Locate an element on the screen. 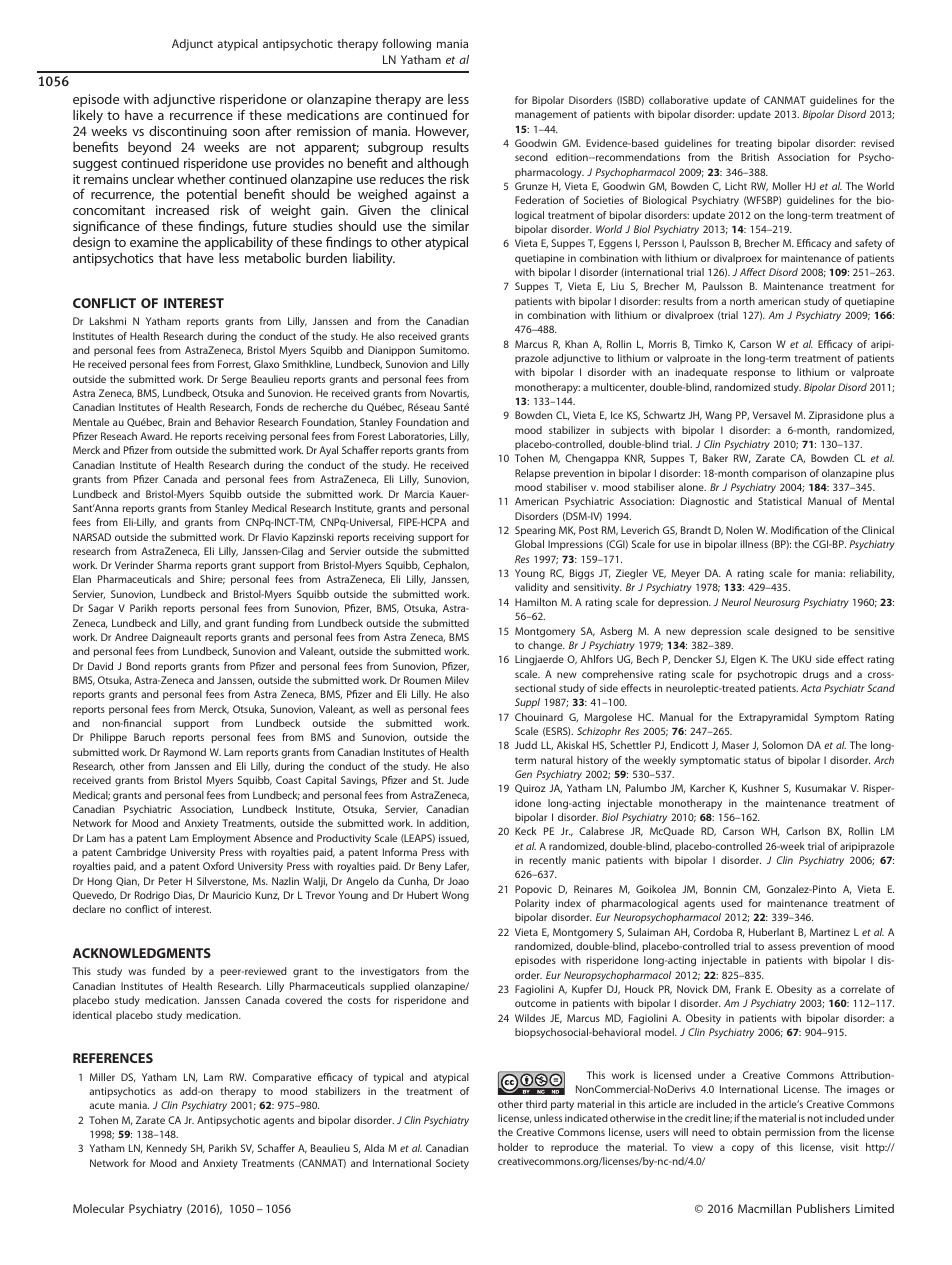 The image size is (952, 1265). Laboratories is located at coordinates (417, 436).
